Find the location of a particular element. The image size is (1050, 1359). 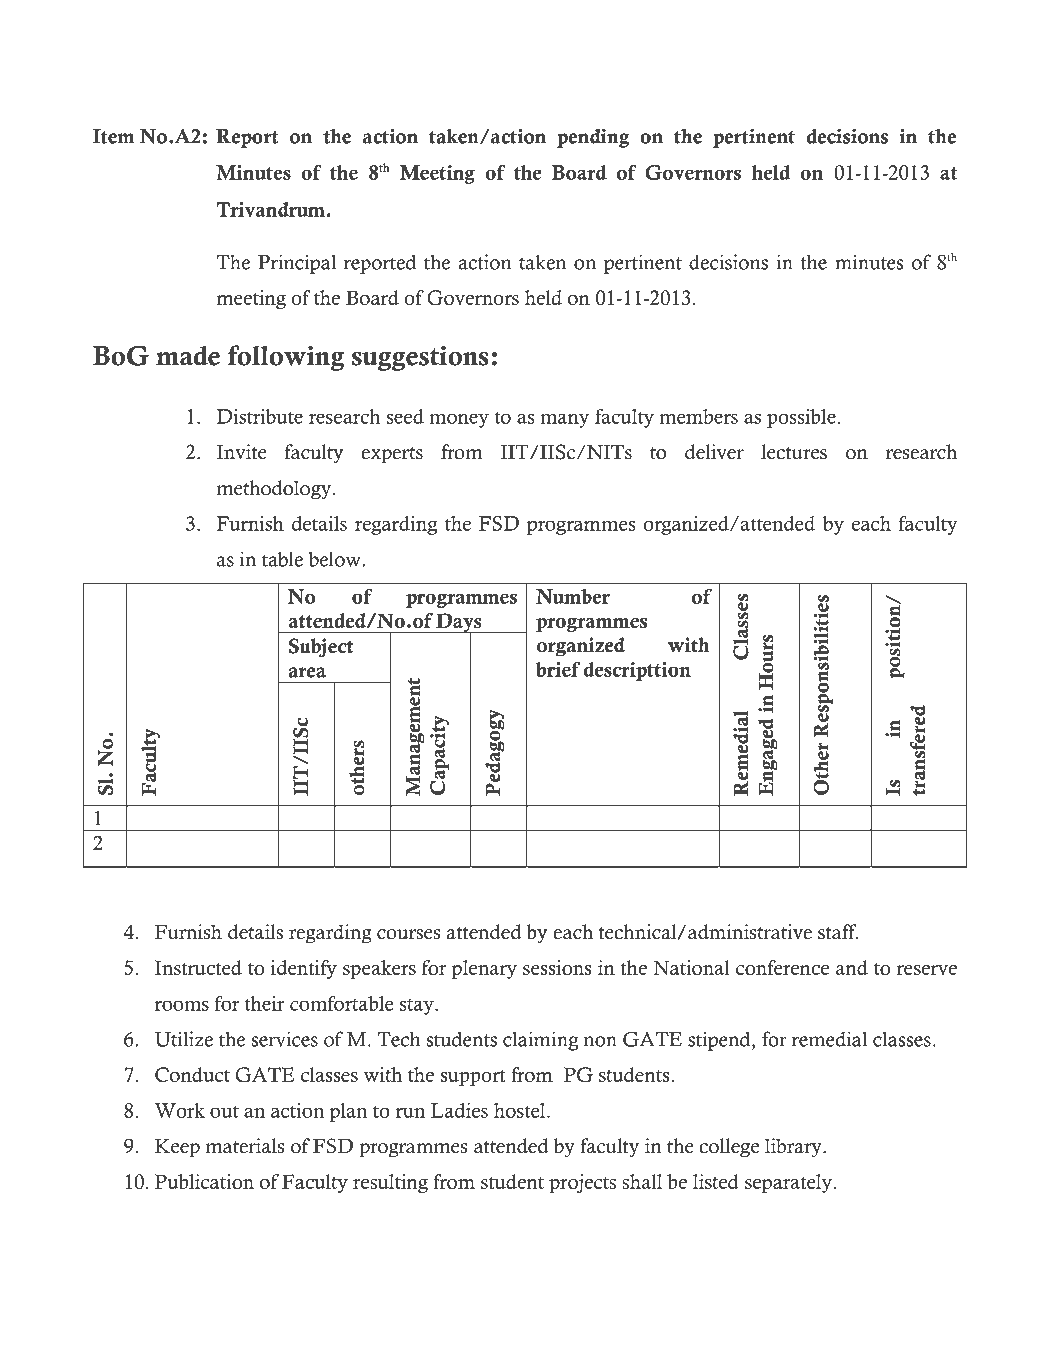

possible is located at coordinates (801, 418).
